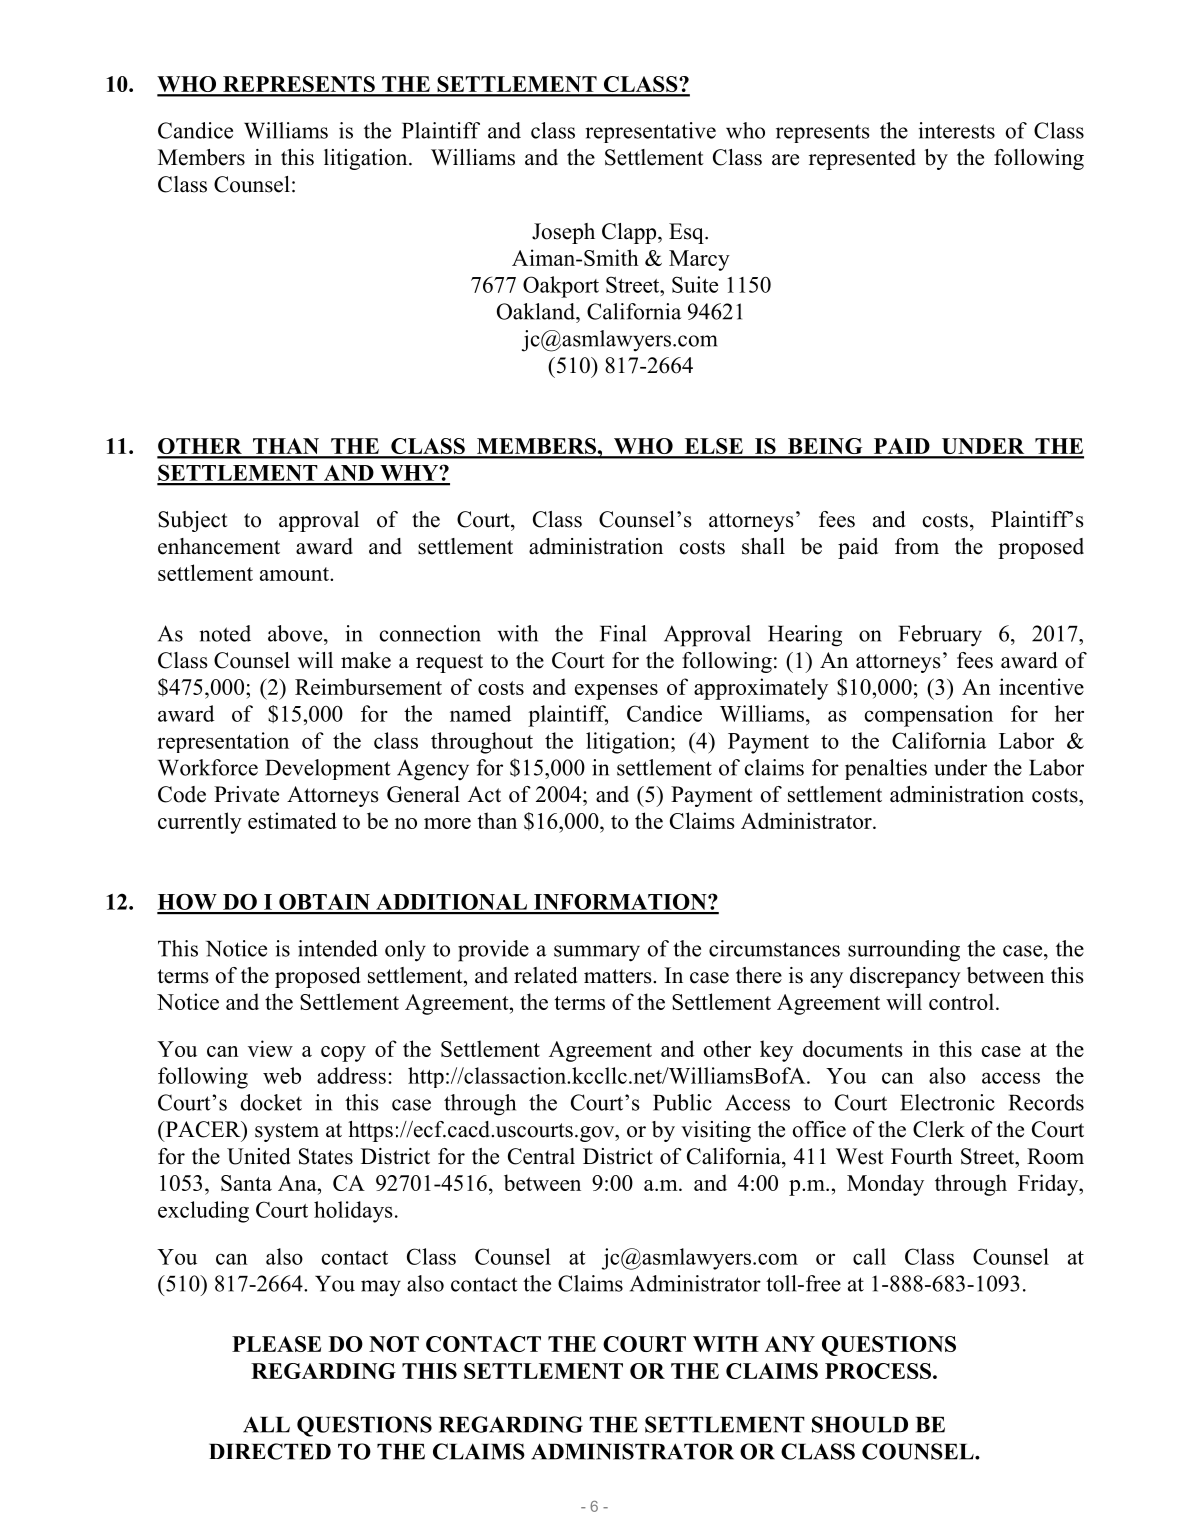 The image size is (1189, 1539). I want to click on intended, so click(338, 948).
